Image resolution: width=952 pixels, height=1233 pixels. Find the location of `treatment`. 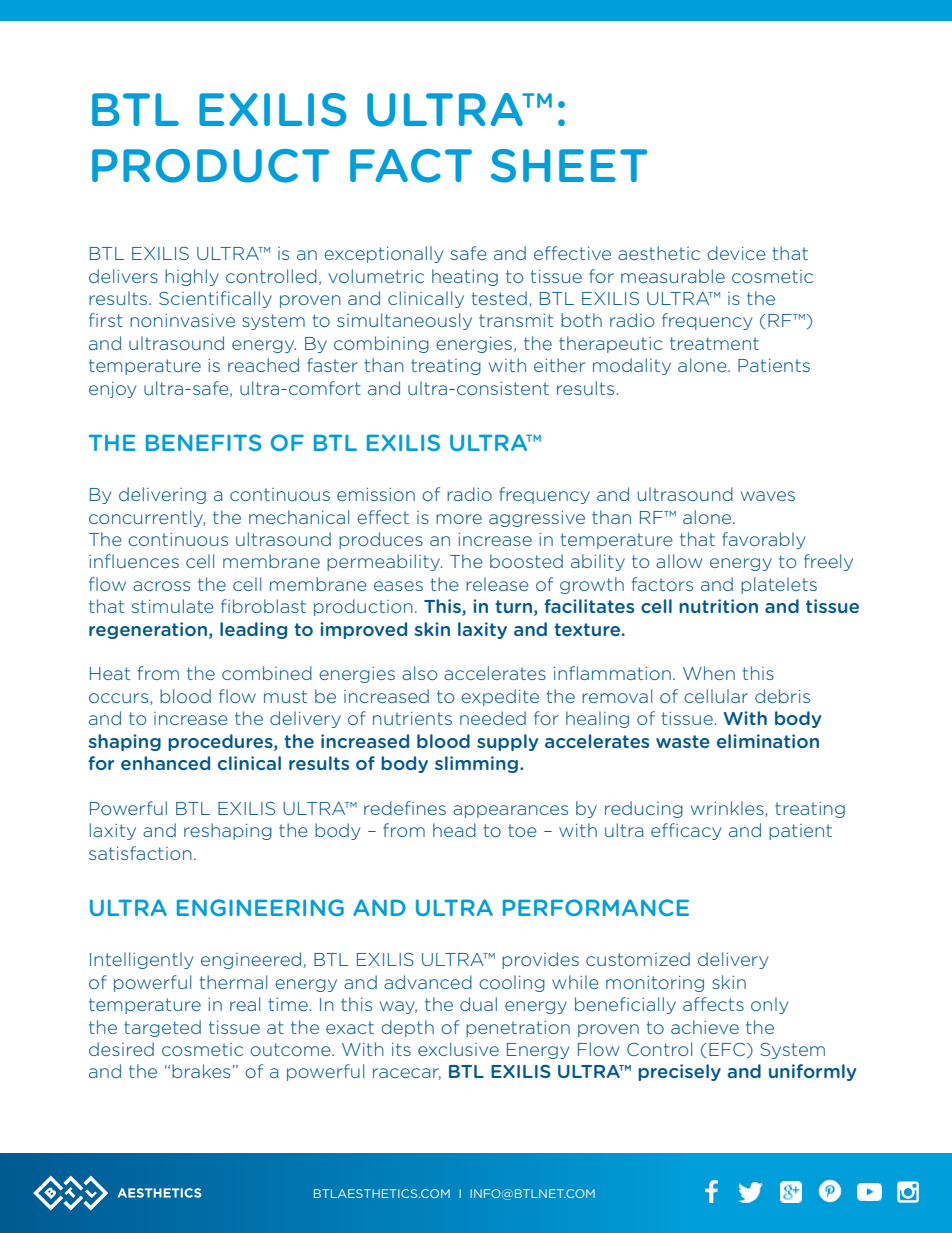

treatment is located at coordinates (714, 343).
